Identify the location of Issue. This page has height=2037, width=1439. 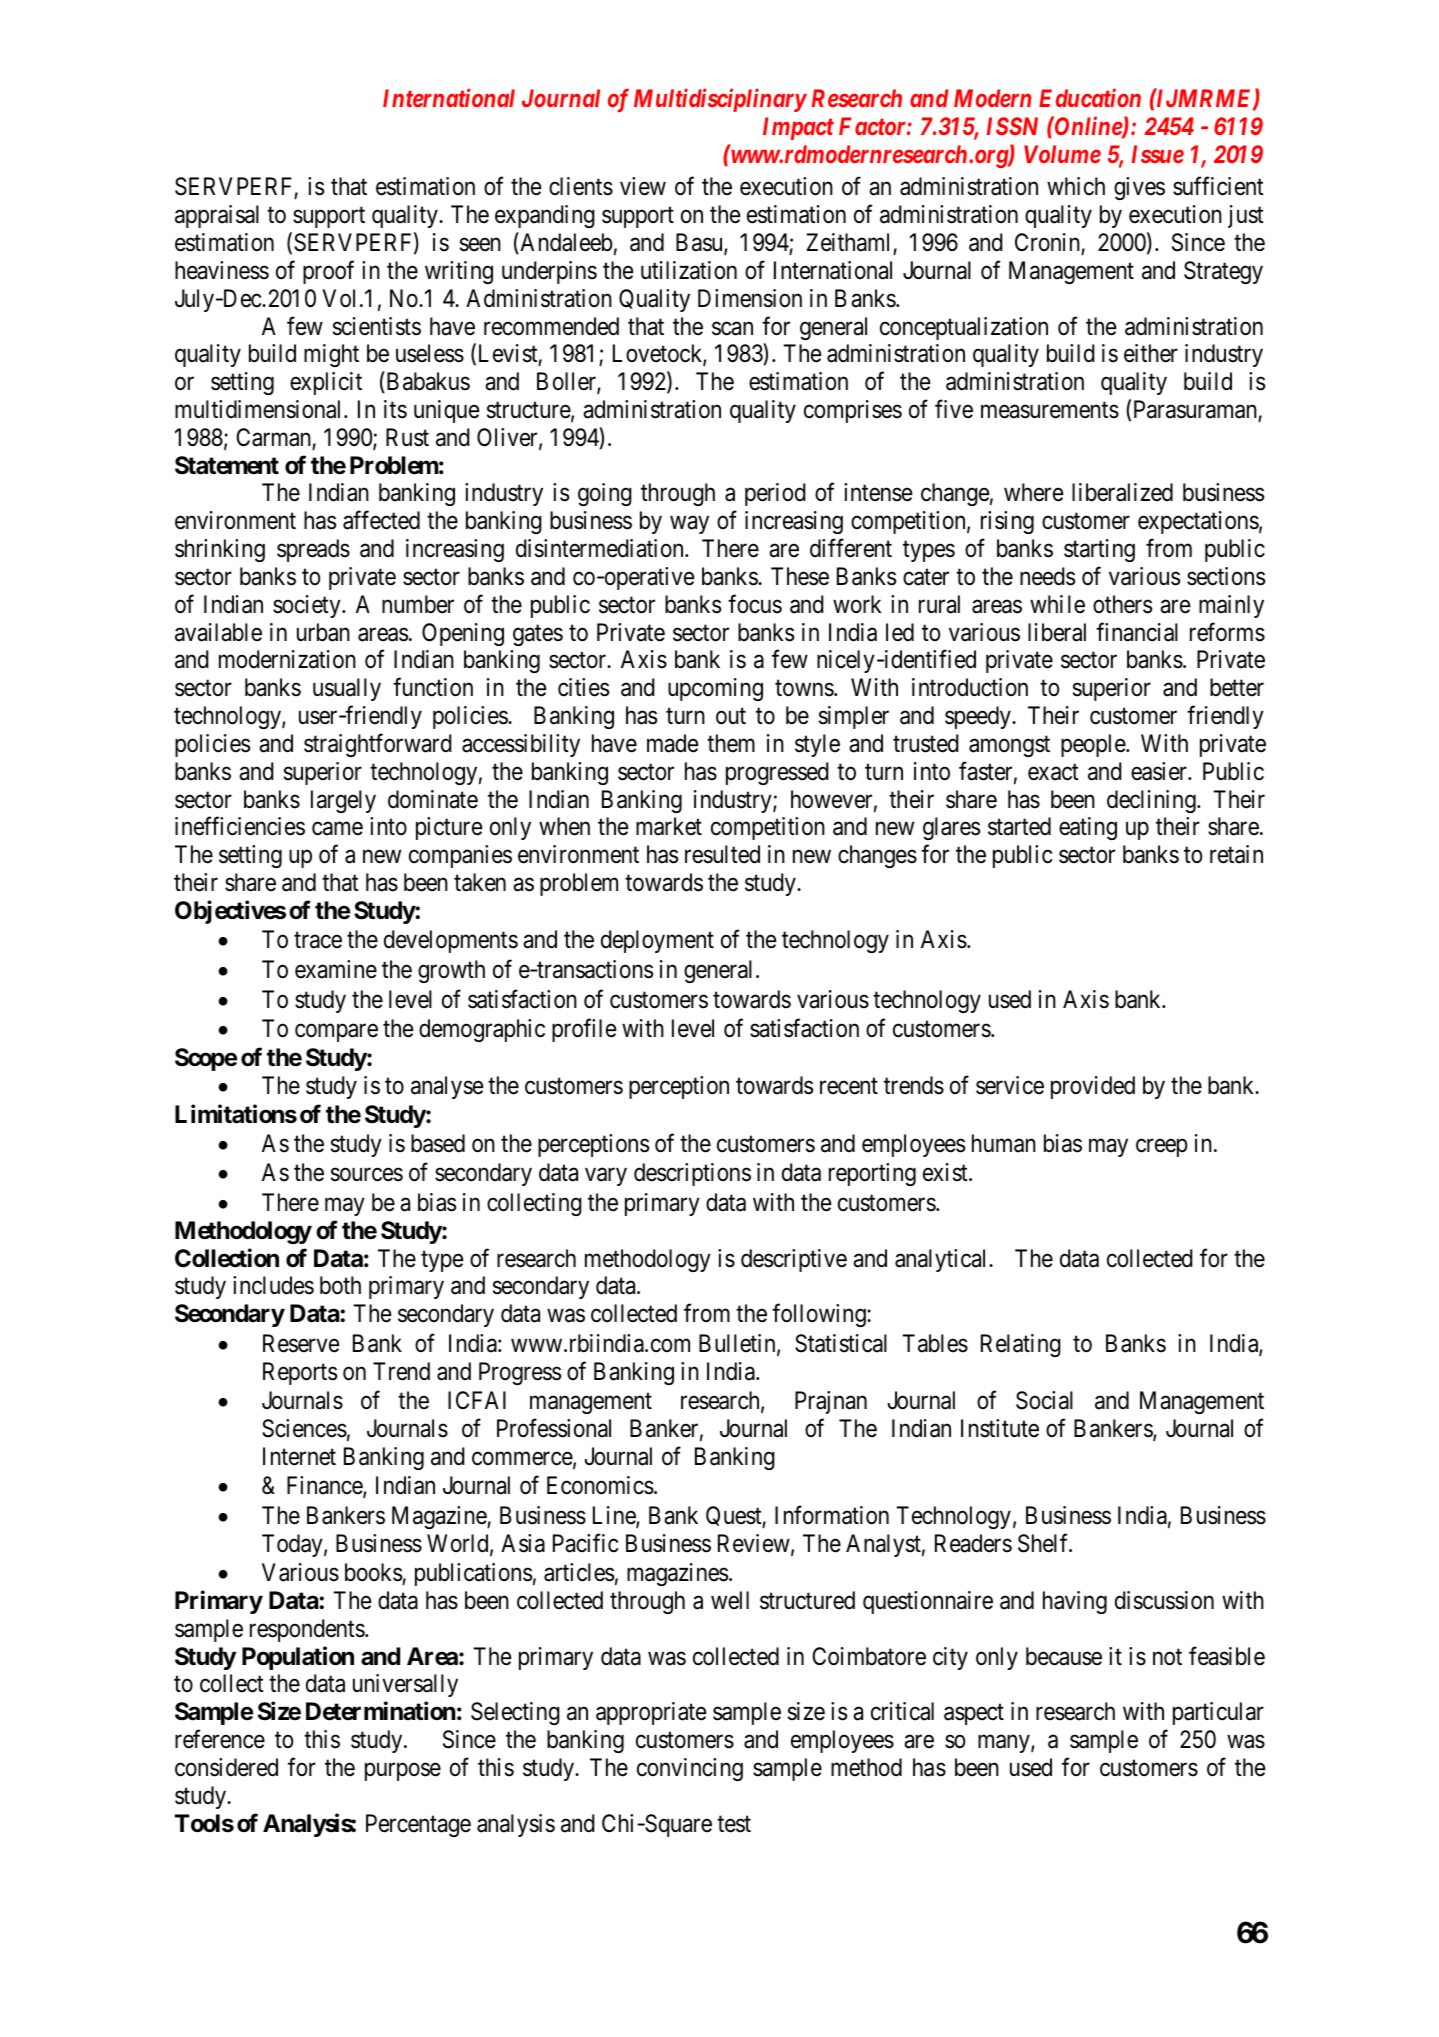
(1158, 154).
